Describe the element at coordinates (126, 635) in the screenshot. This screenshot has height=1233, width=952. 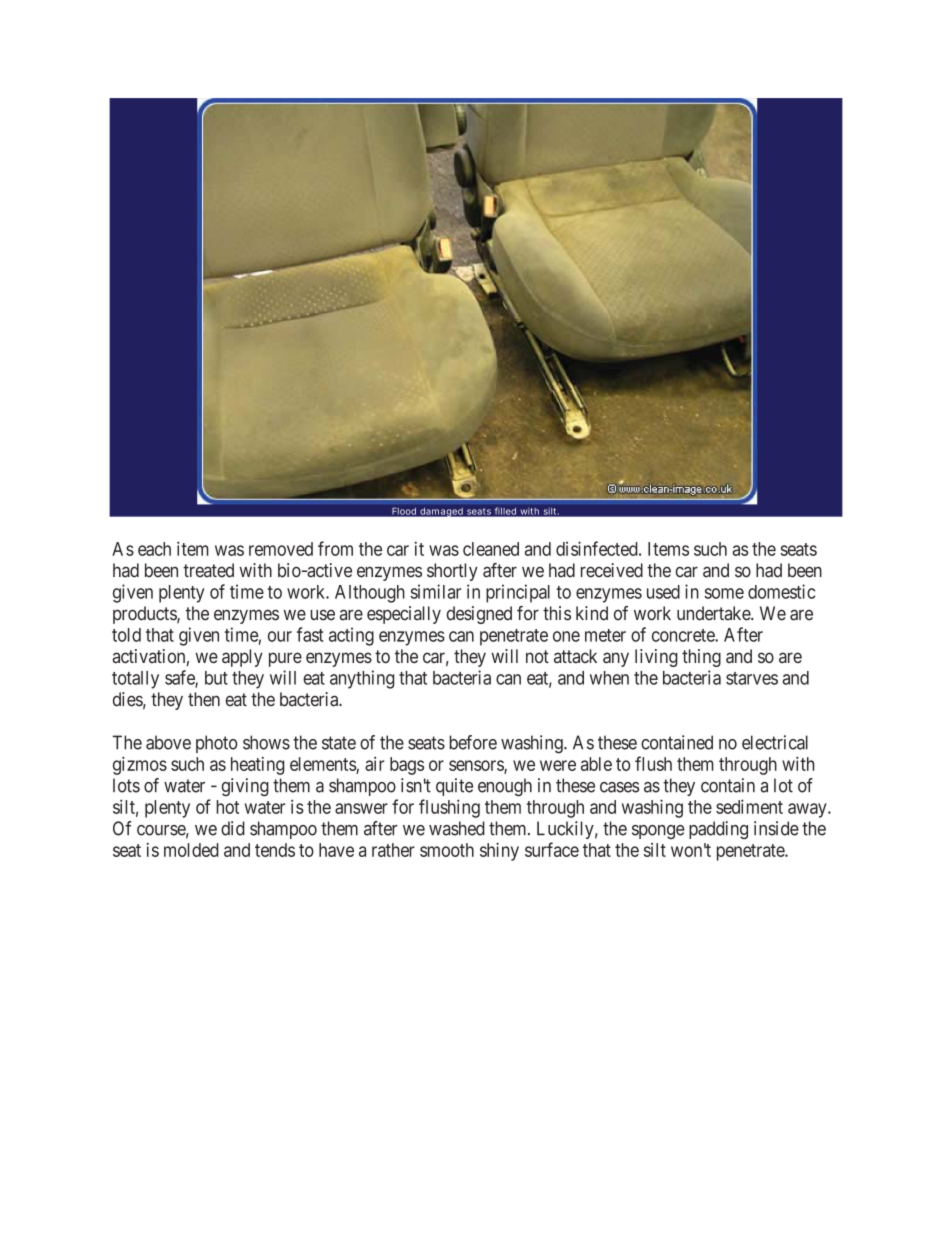
I see `told` at that location.
